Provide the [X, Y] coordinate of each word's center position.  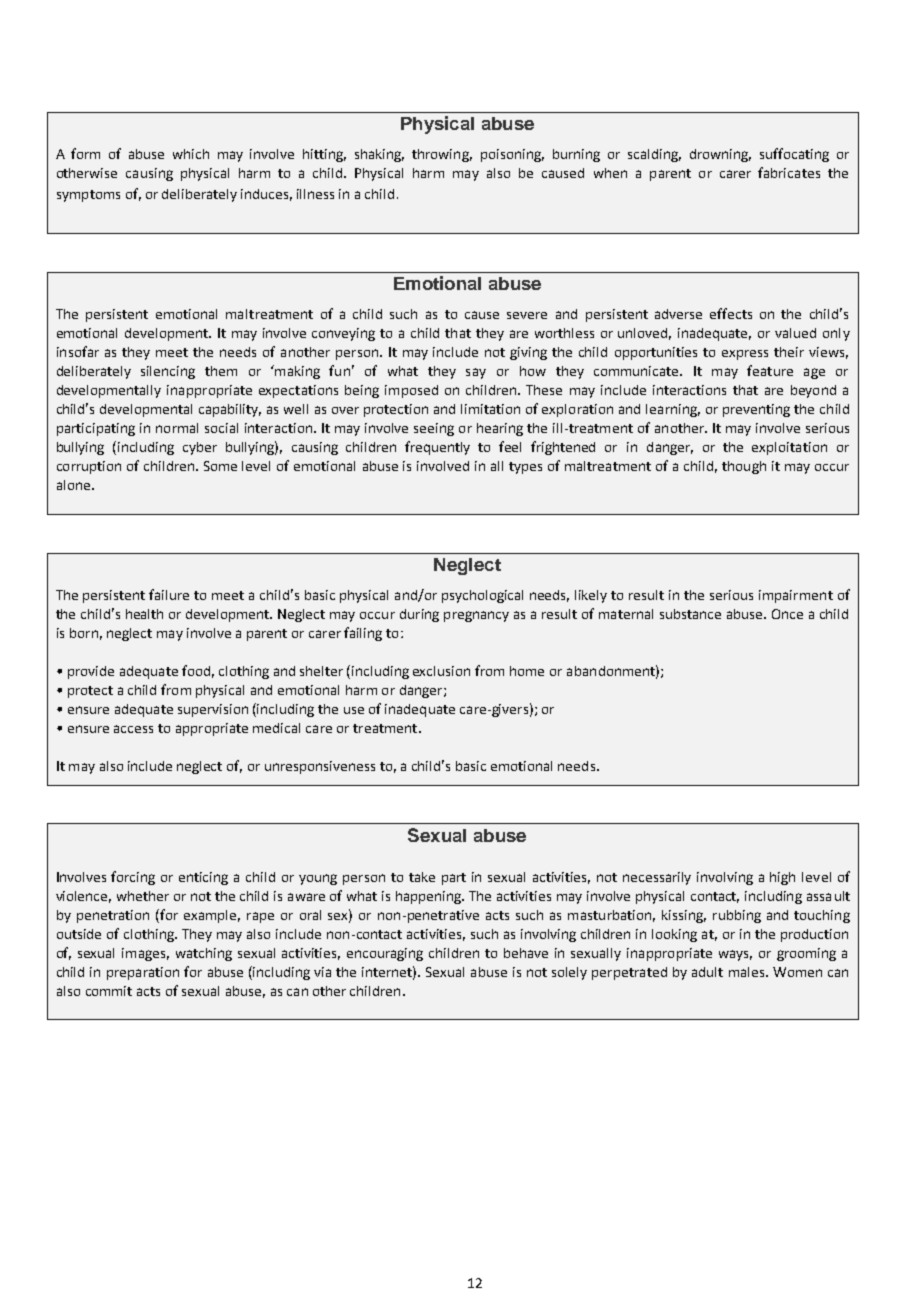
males [748, 972]
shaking [379, 155]
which [191, 154]
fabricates [789, 172]
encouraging [385, 954]
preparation [143, 973]
